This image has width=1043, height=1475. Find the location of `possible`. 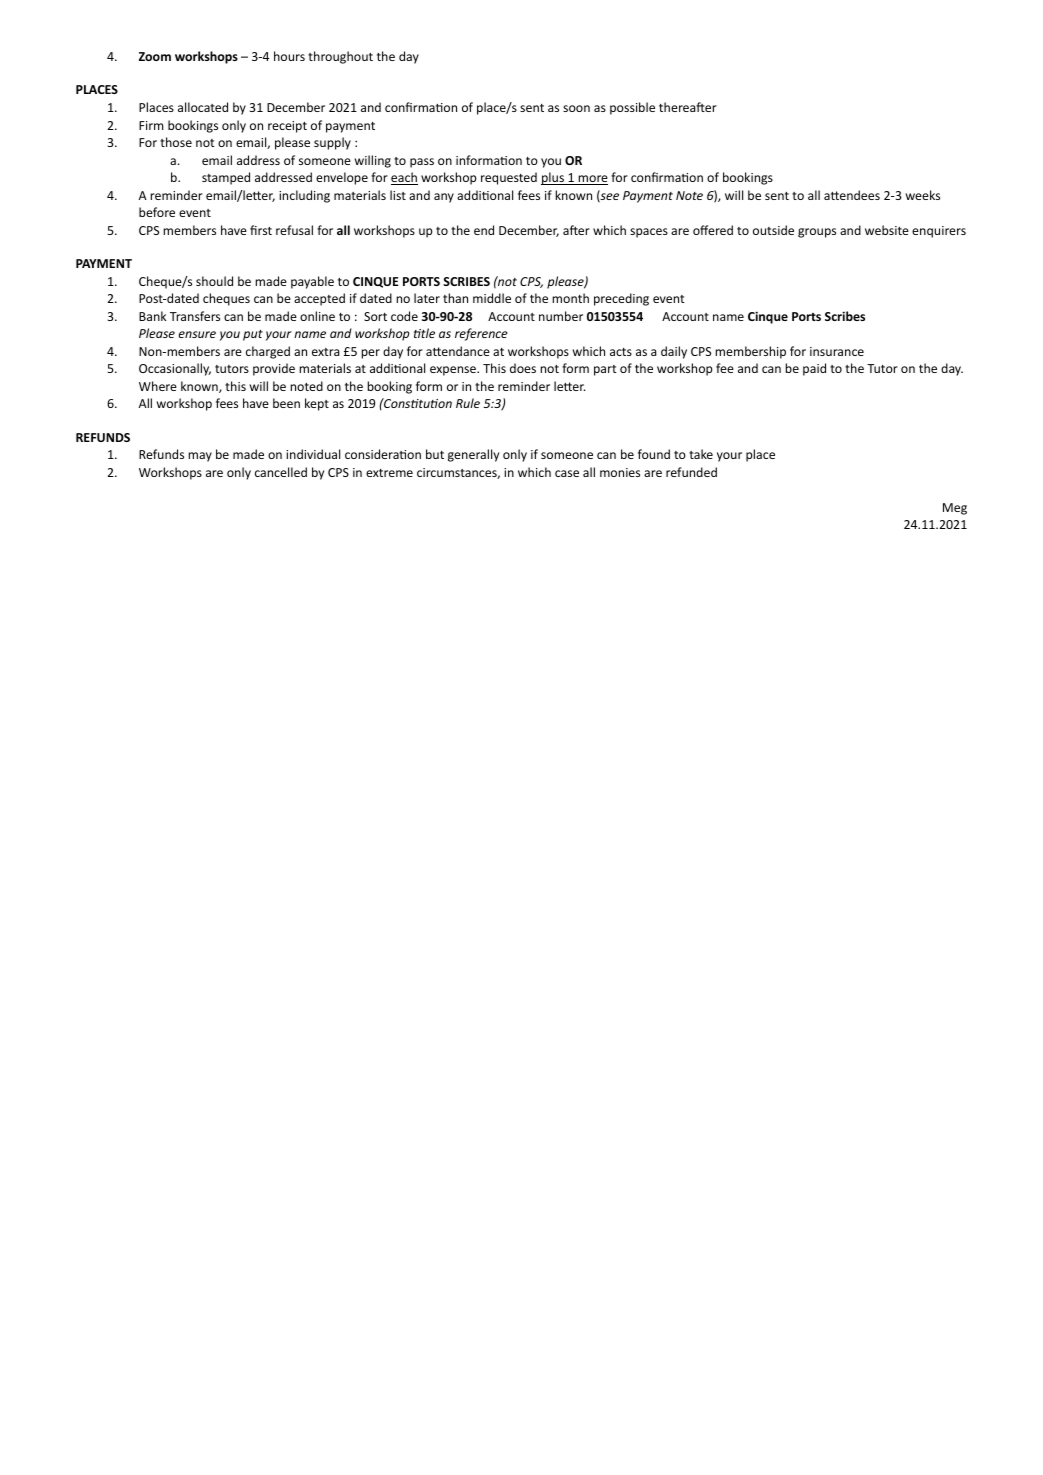

possible is located at coordinates (632, 108).
